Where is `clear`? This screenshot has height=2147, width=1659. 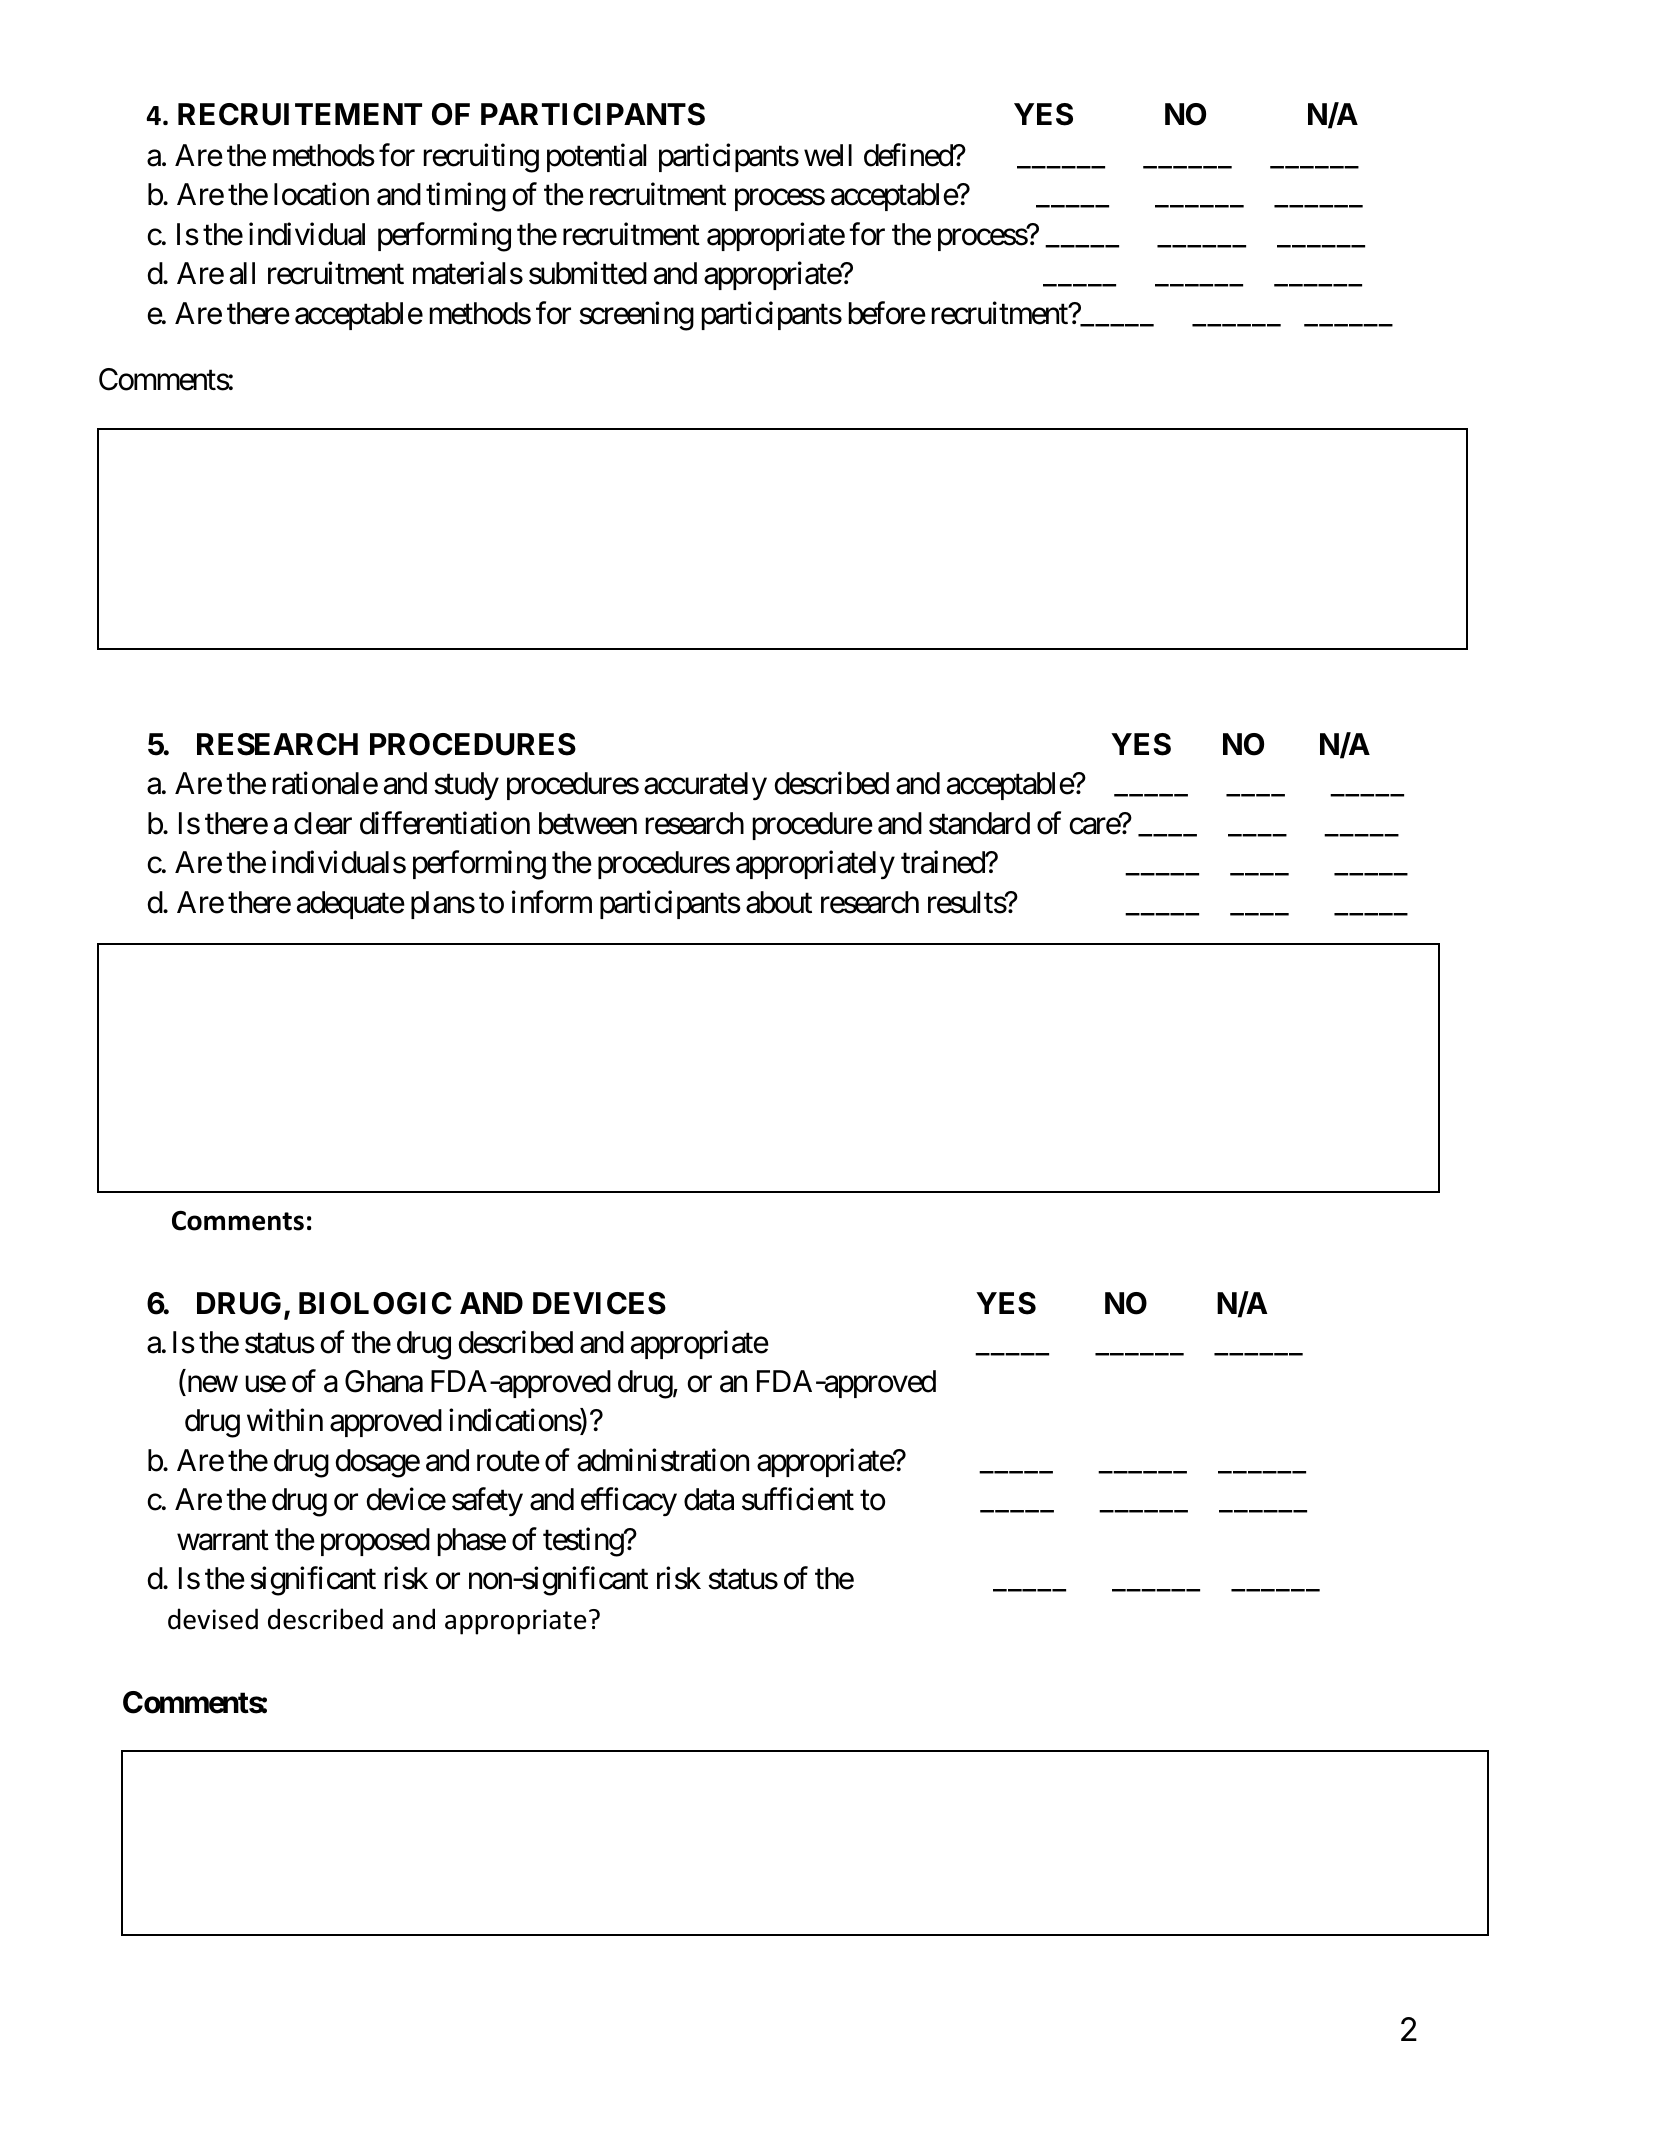
clear is located at coordinates (323, 823).
